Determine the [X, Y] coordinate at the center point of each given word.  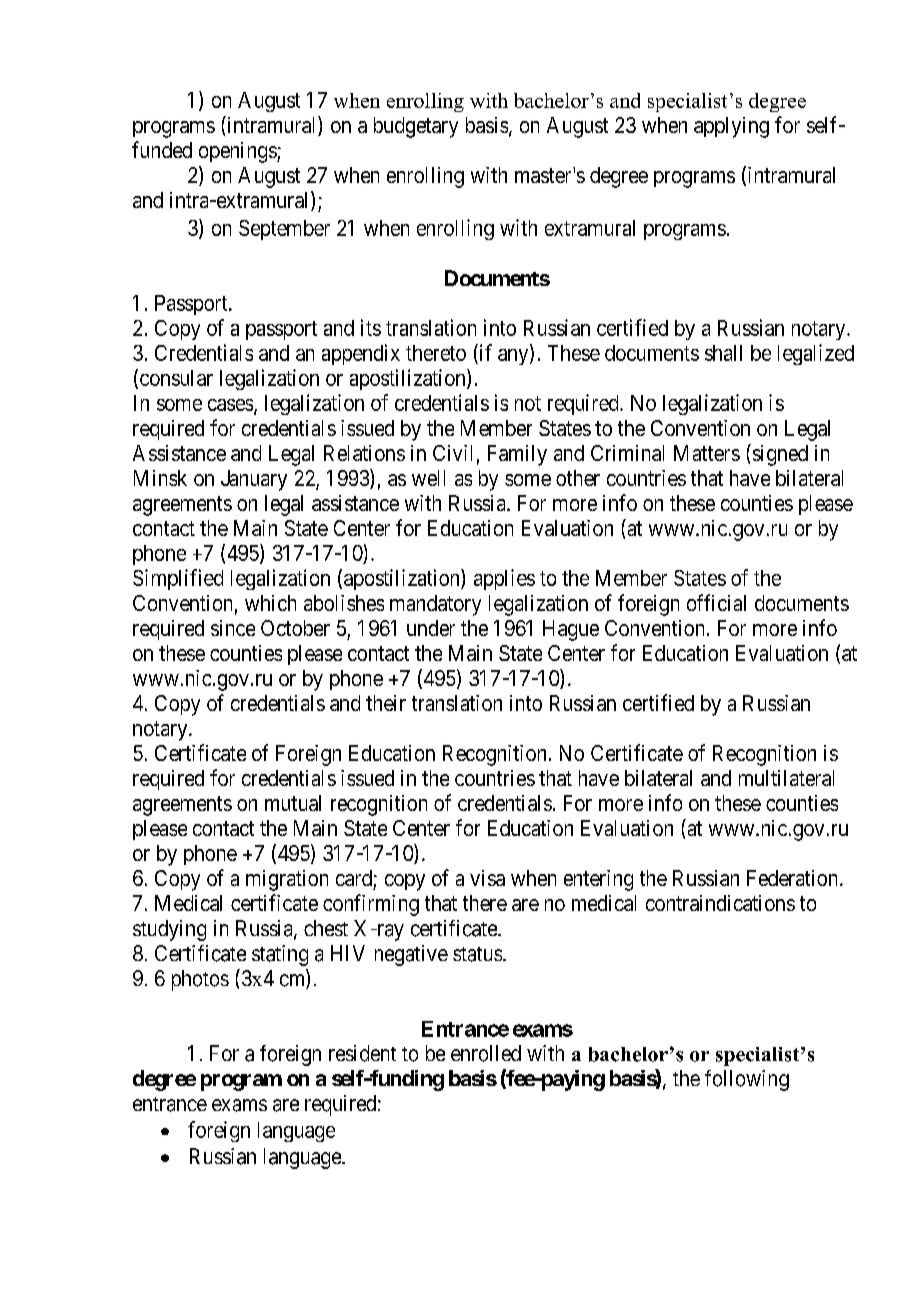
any [514, 357]
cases [230, 405]
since [233, 628]
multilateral [786, 778]
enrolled [486, 1053]
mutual [293, 803]
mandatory [435, 605]
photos [200, 980]
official [716, 602]
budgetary [416, 127]
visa [487, 878]
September [284, 230]
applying [731, 127]
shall [723, 353]
